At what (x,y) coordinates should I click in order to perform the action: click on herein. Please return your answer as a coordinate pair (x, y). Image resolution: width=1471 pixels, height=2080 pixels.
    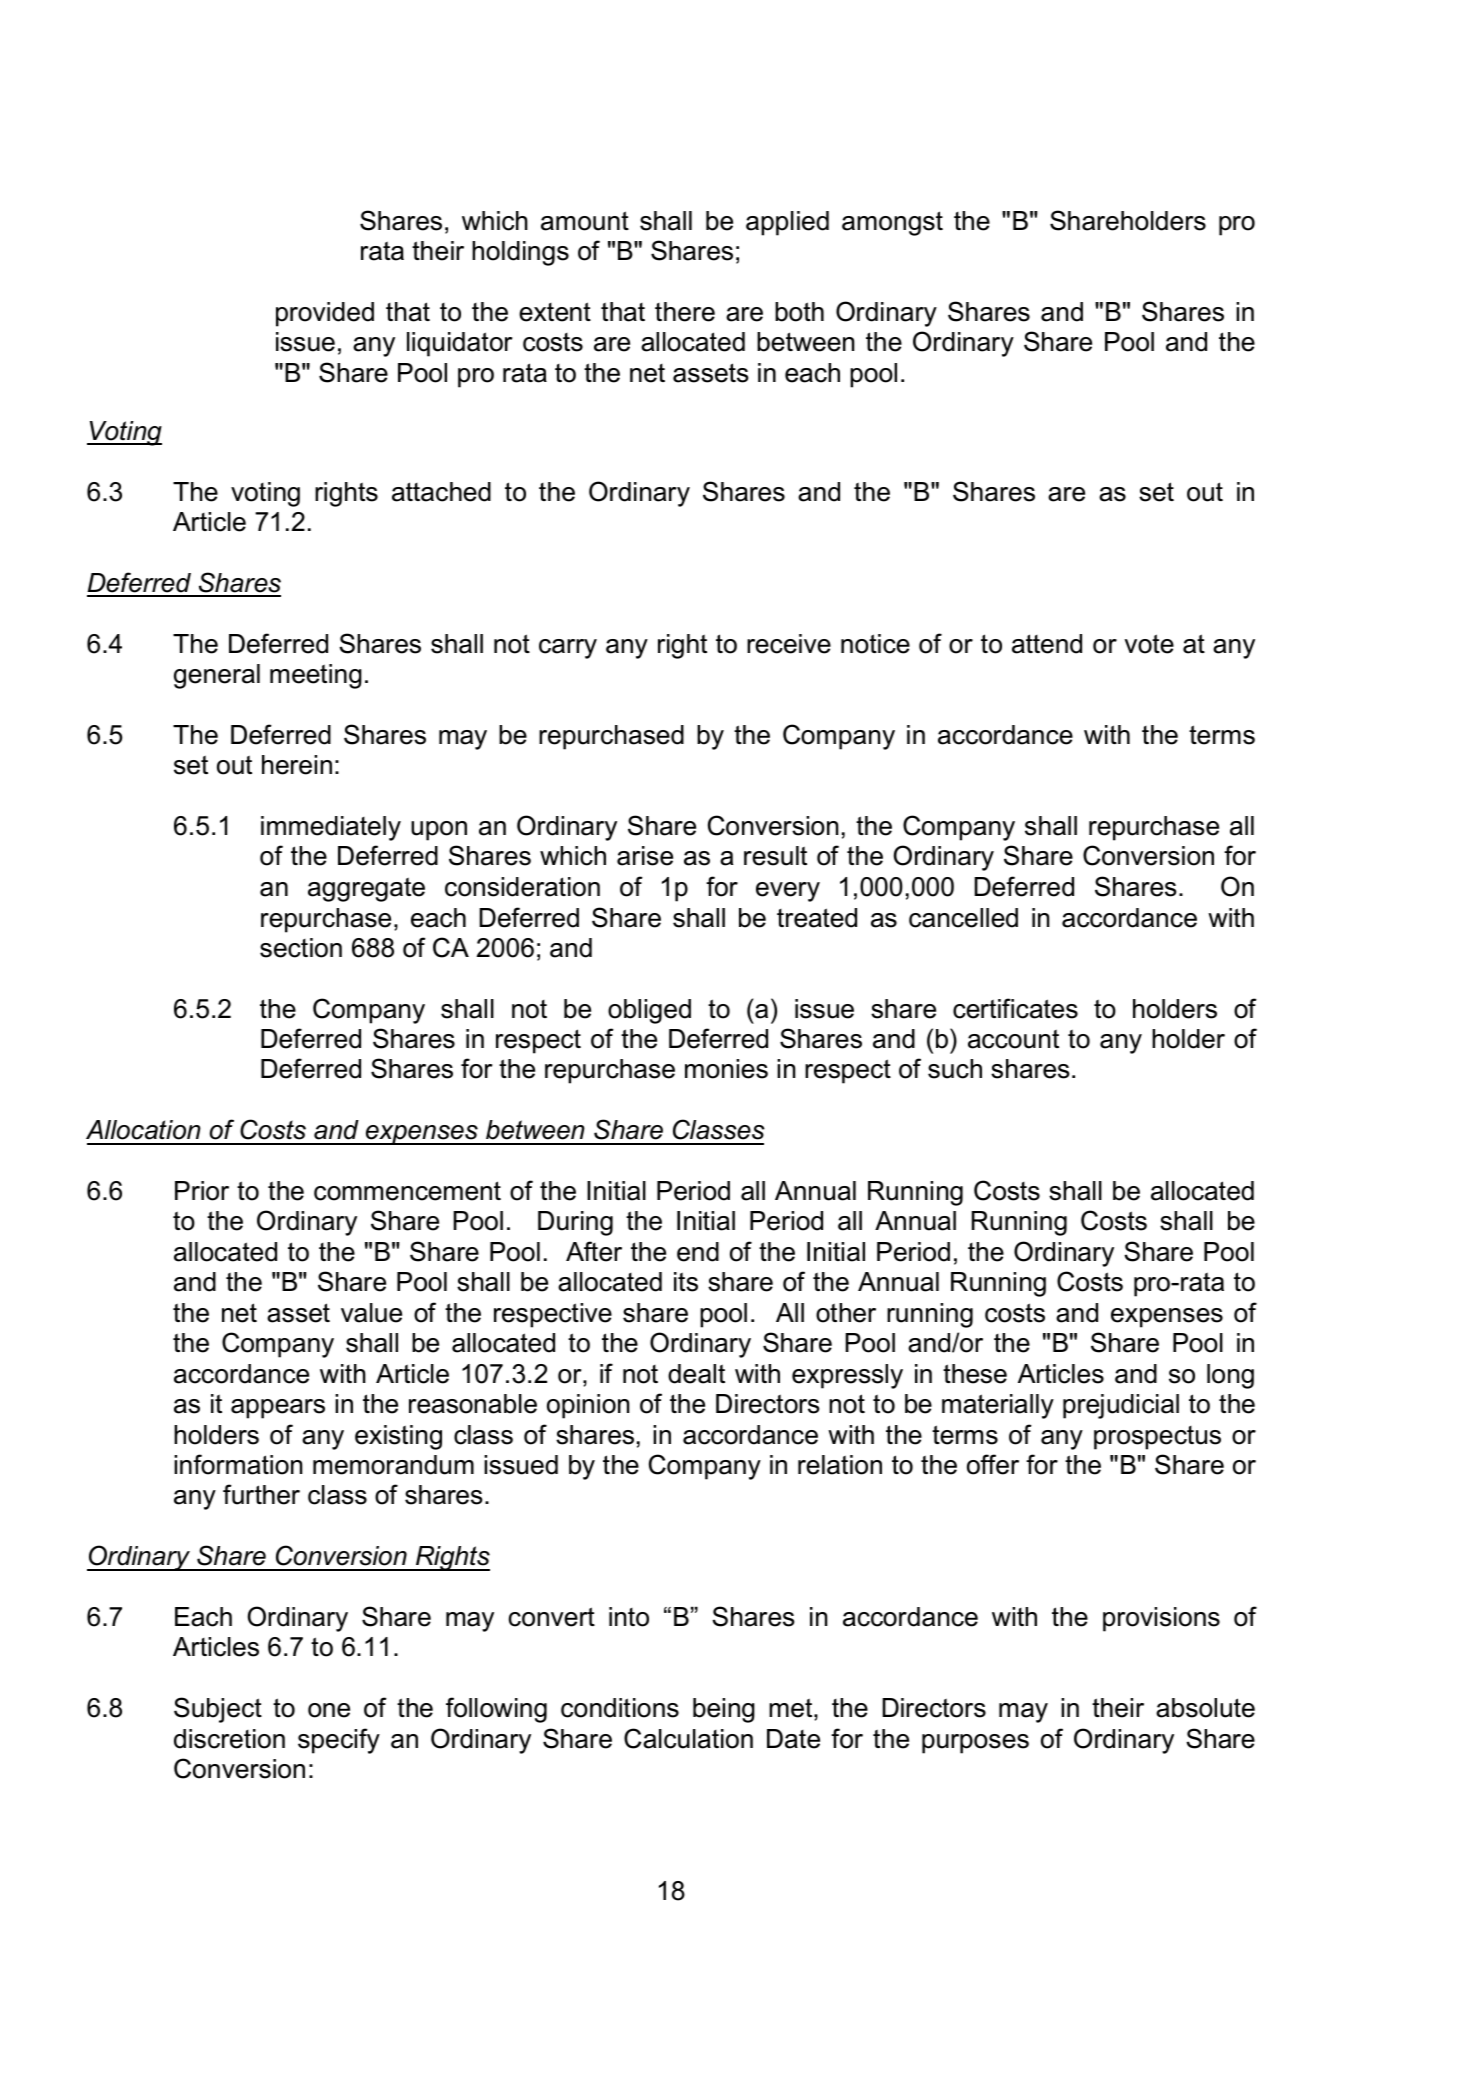
    Looking at the image, I should click on (297, 765).
